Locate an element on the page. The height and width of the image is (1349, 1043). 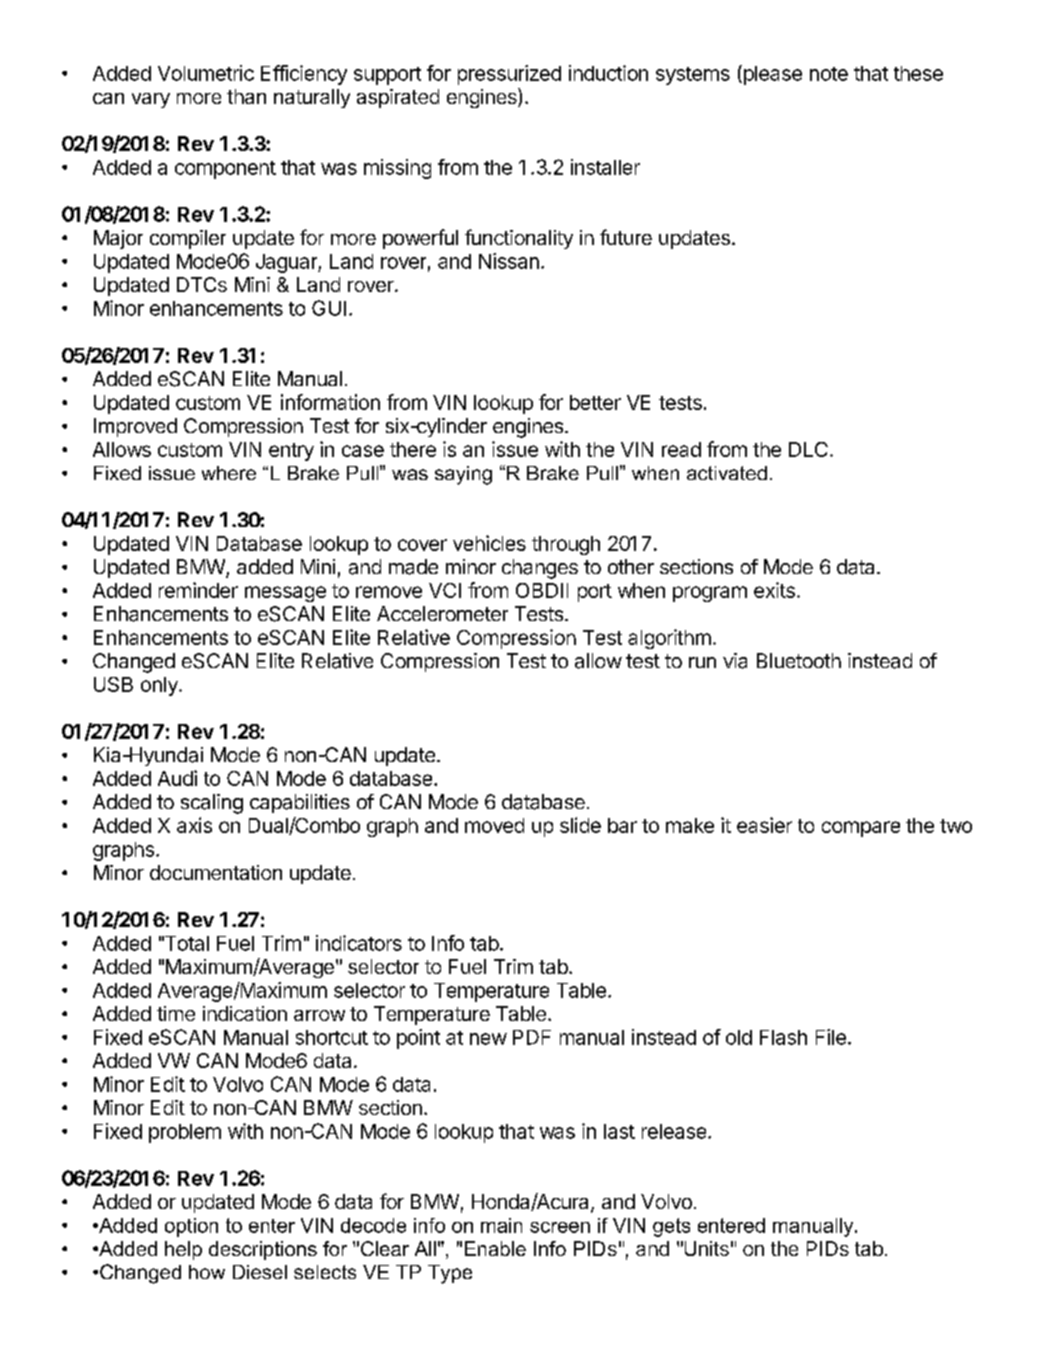
than is located at coordinates (246, 96).
